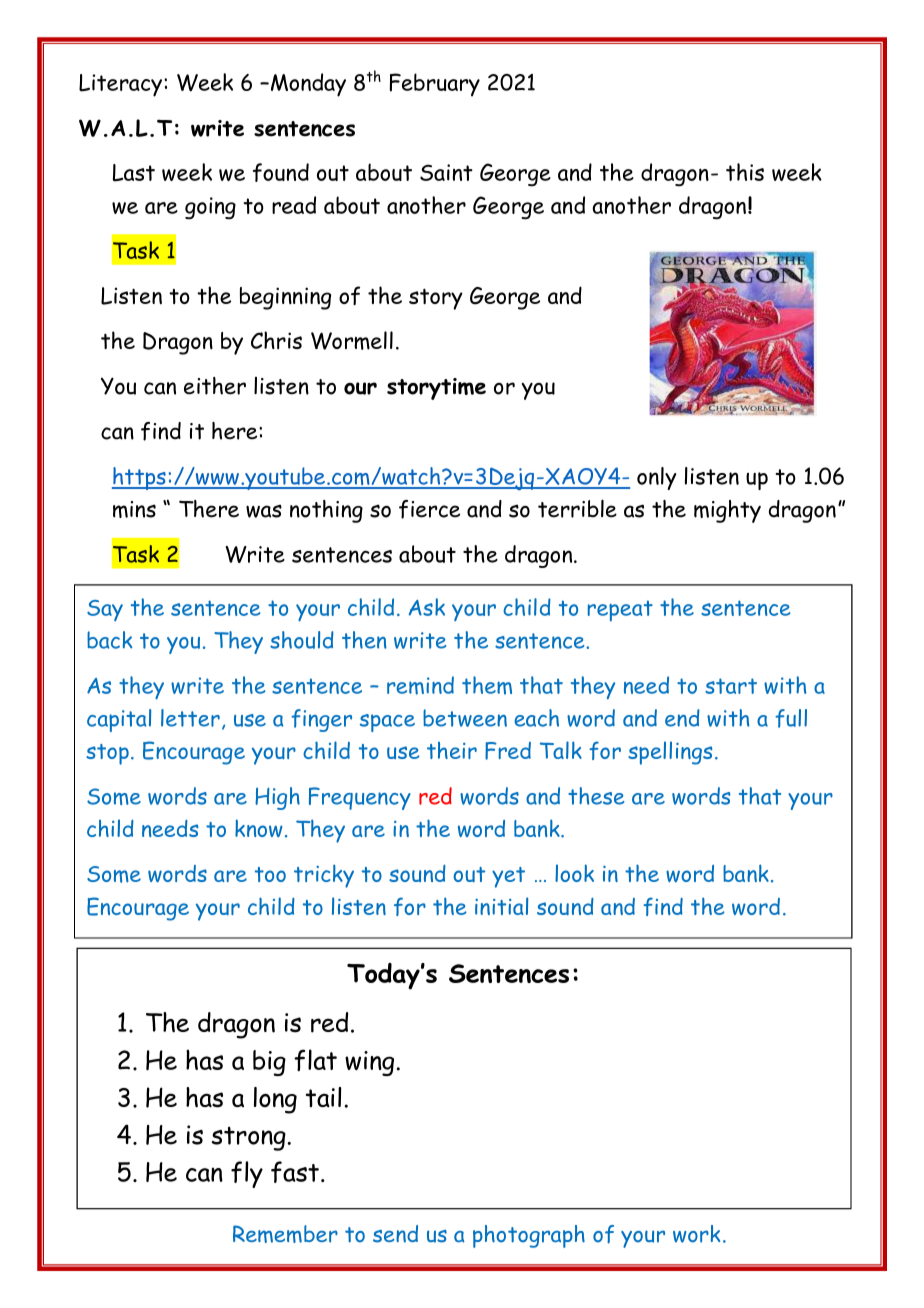 This screenshot has height=1308, width=924. Describe the element at coordinates (247, 1174) in the screenshot. I see `fly` at that location.
